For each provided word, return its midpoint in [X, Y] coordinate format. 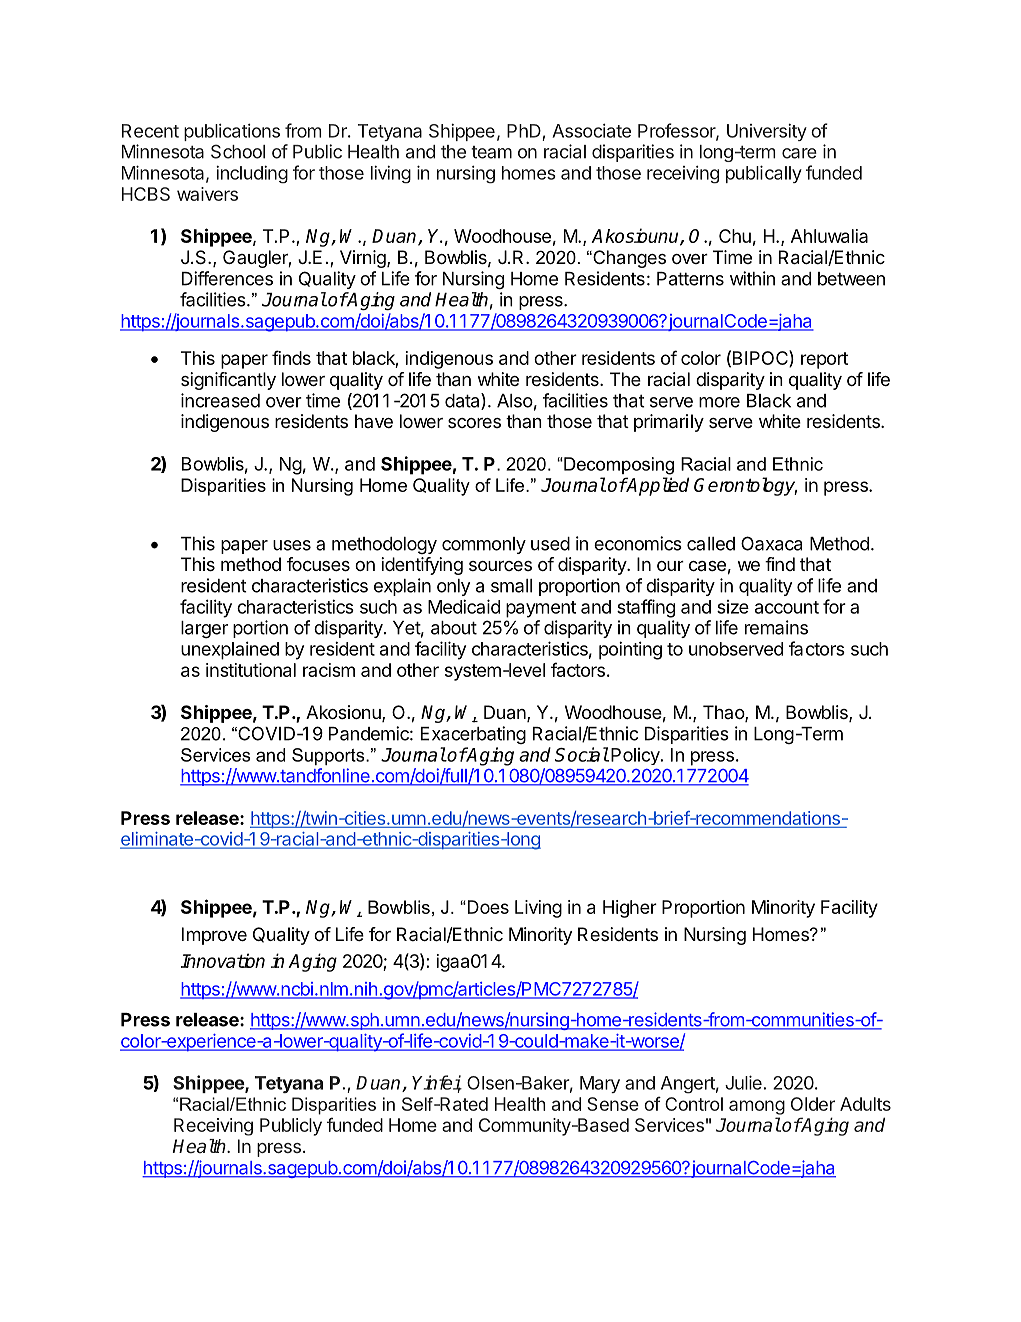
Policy [636, 756]
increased [220, 400]
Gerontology [745, 486]
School [238, 151]
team [491, 152]
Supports [329, 756]
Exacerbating [473, 735]
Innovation [223, 960]
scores [474, 423]
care [799, 153]
